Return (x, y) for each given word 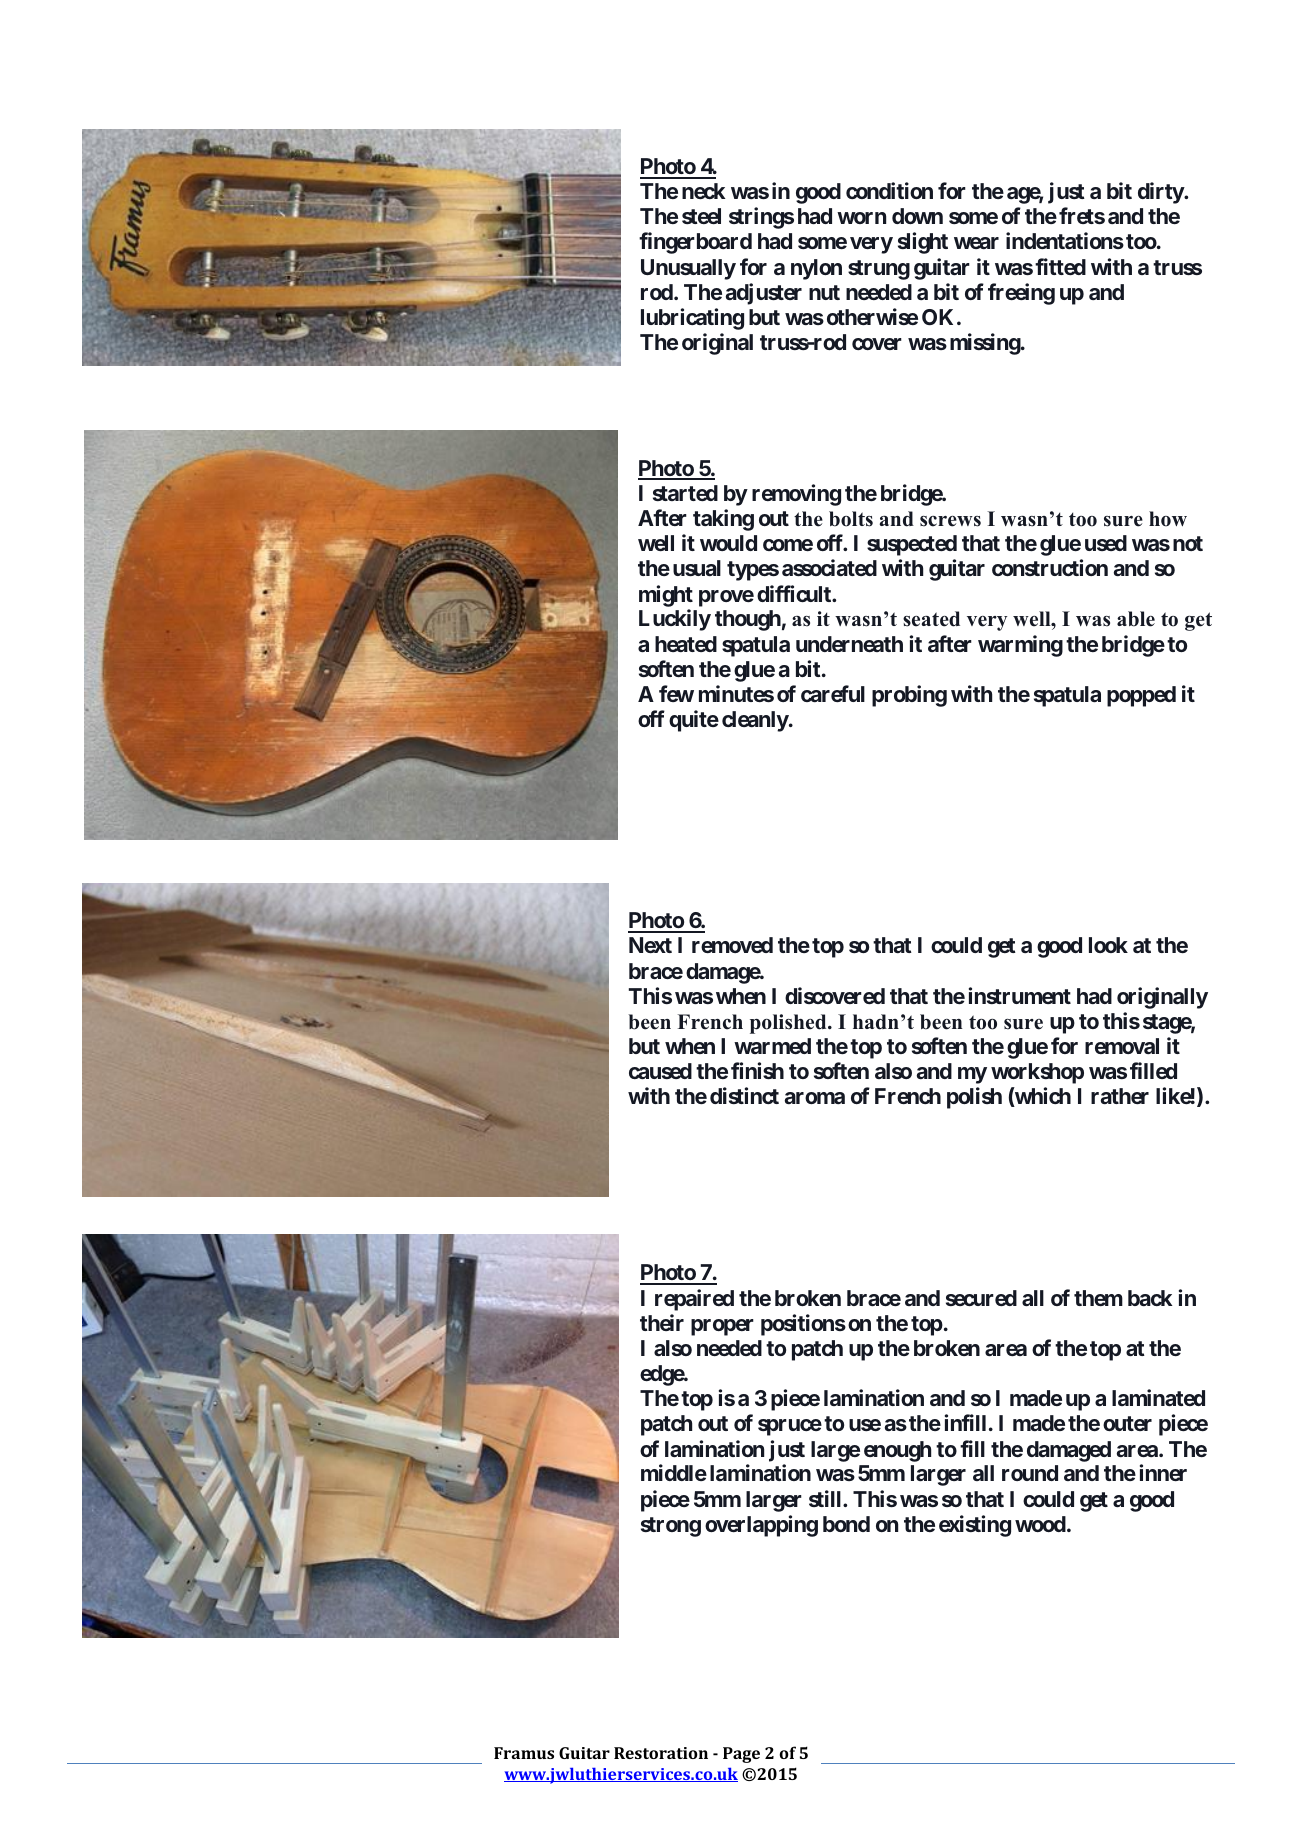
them (1098, 1298)
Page (741, 1755)
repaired (694, 1300)
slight (923, 243)
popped (1141, 696)
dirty (1161, 193)
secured (981, 1298)
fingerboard (695, 243)
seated (931, 619)
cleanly (755, 721)
